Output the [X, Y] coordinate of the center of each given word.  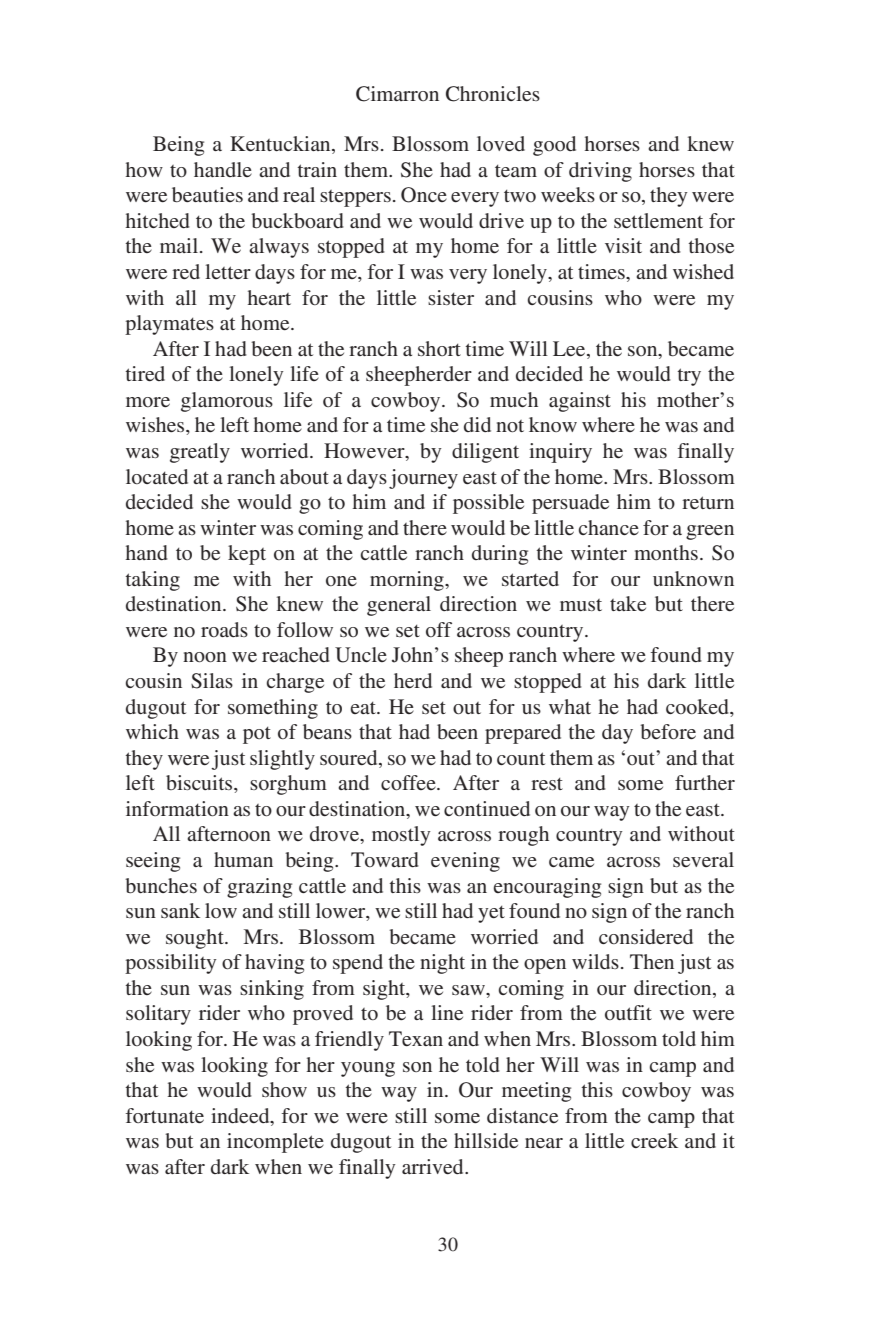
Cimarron [397, 94]
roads [224, 629]
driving [600, 172]
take [628, 603]
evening [465, 862]
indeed [241, 1115]
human [243, 859]
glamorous [227, 402]
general [399, 606]
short [439, 348]
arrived [434, 1166]
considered [646, 936]
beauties [207, 195]
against [580, 402]
